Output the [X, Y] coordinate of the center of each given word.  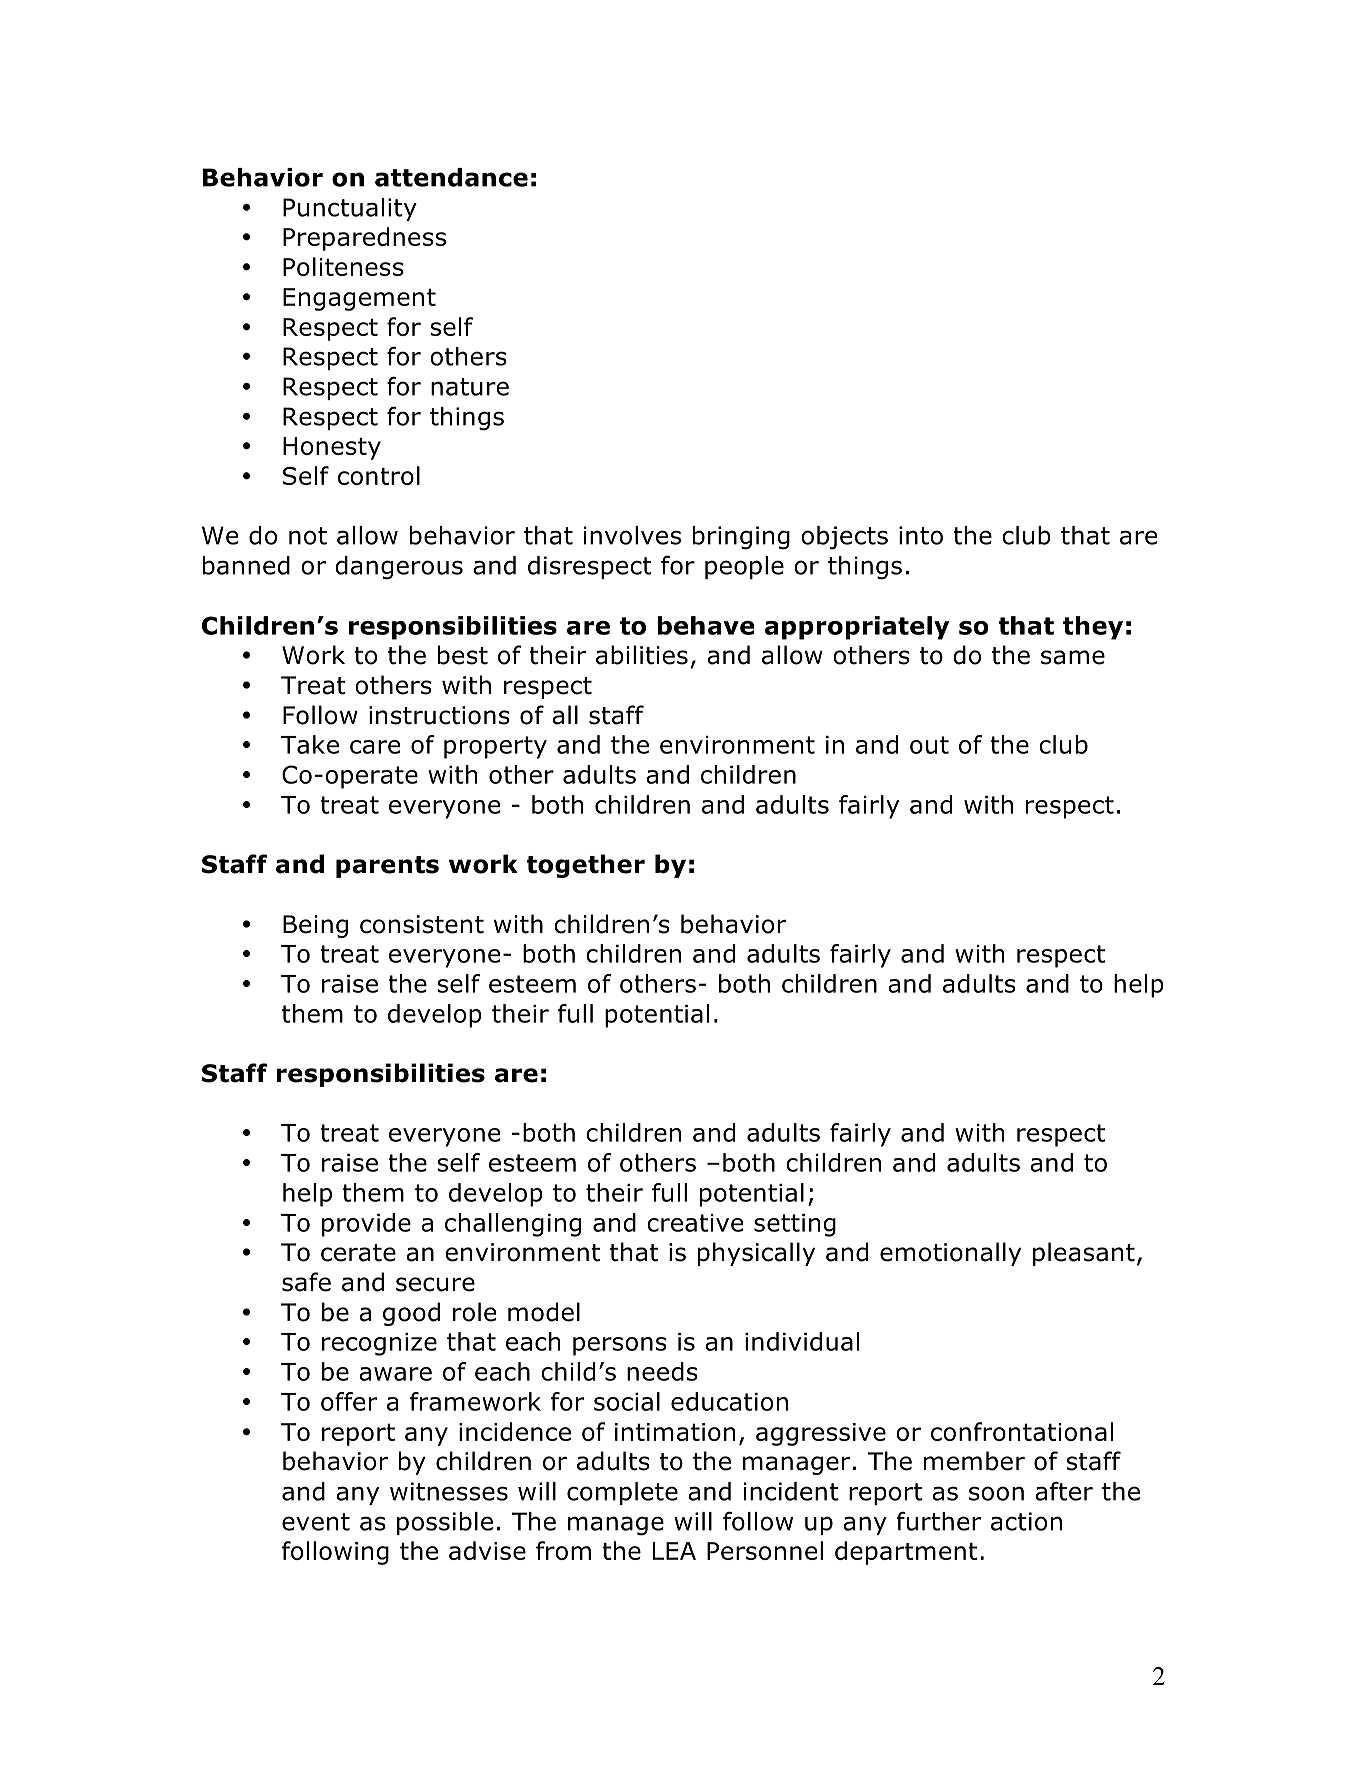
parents [387, 867]
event [316, 1522]
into [921, 535]
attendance [451, 177]
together [585, 866]
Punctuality [350, 209]
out [929, 745]
